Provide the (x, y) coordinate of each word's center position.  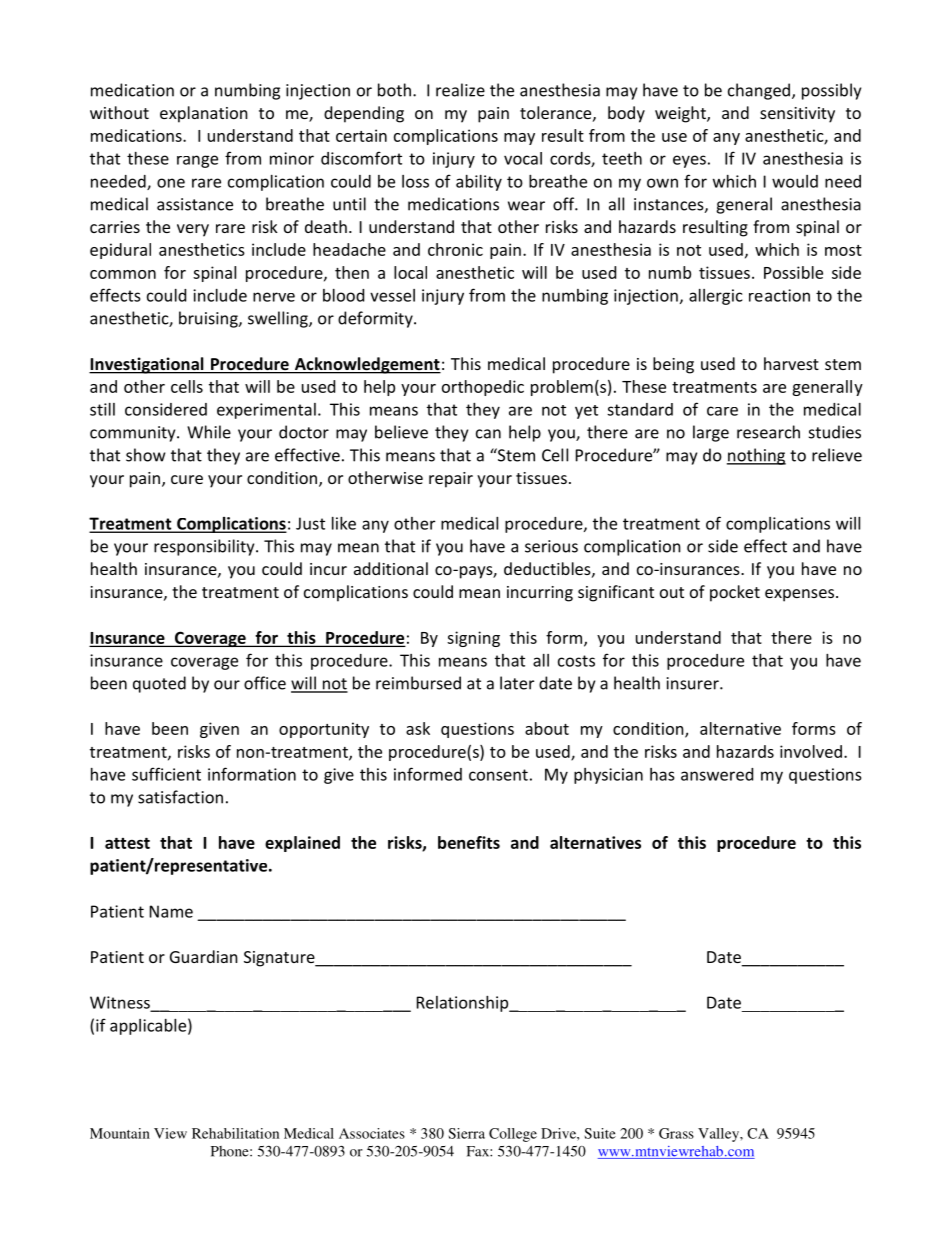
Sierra (466, 1133)
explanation (204, 114)
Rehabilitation (235, 1133)
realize (460, 90)
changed (759, 91)
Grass (676, 1133)
